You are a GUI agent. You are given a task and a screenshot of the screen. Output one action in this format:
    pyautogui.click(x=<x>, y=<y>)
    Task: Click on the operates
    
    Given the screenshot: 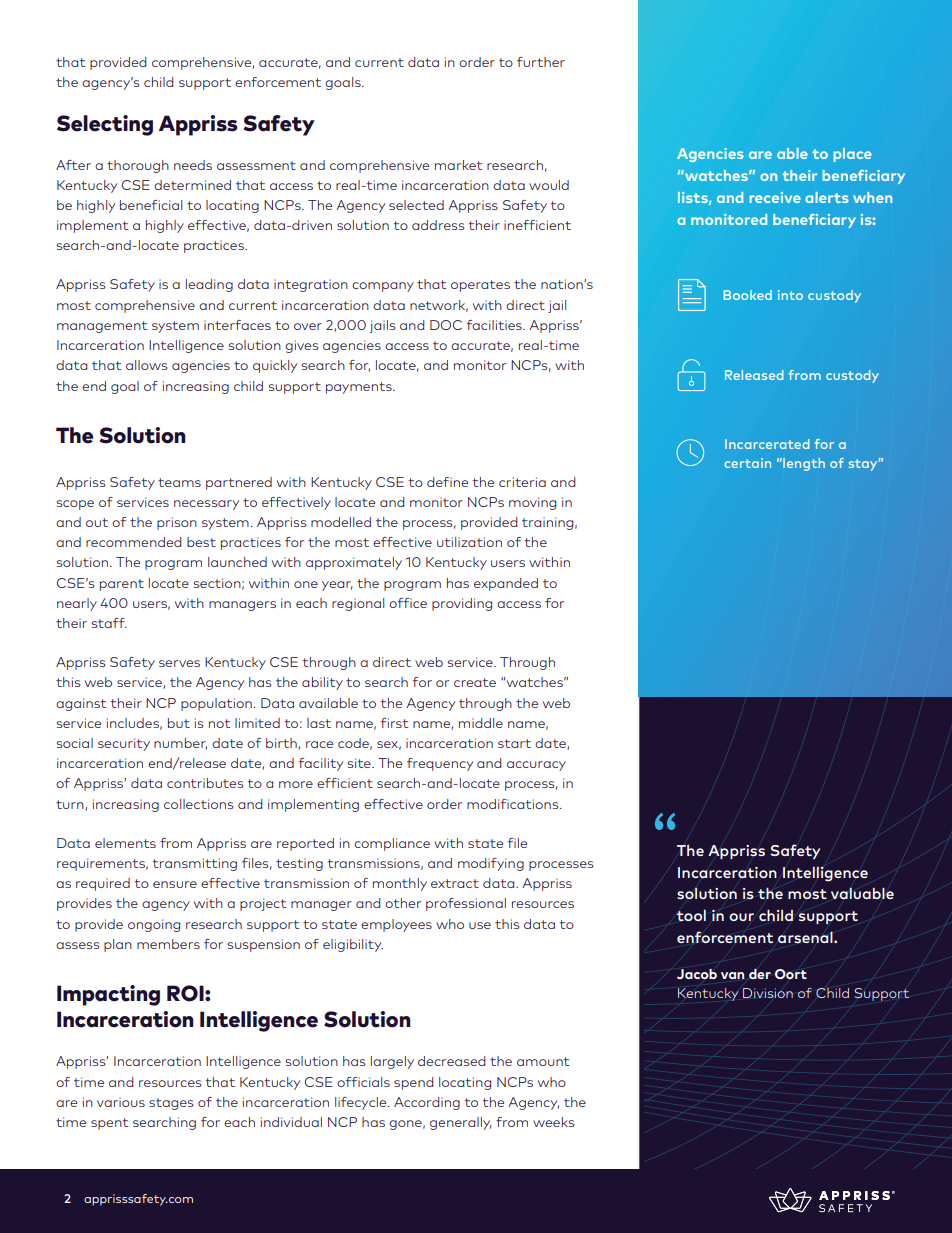 What is the action you would take?
    pyautogui.click(x=480, y=286)
